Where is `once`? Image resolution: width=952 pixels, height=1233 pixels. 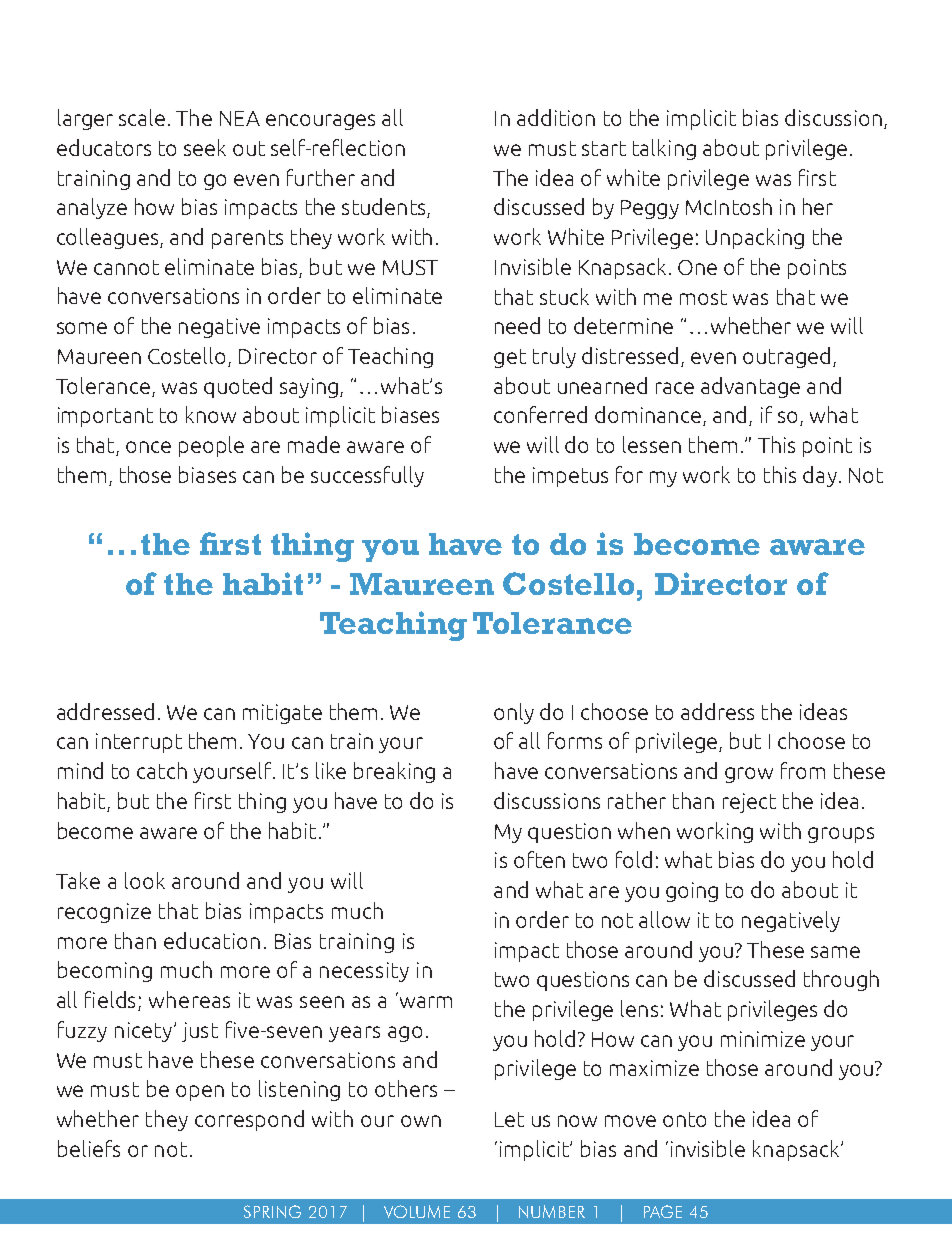 once is located at coordinates (148, 447).
